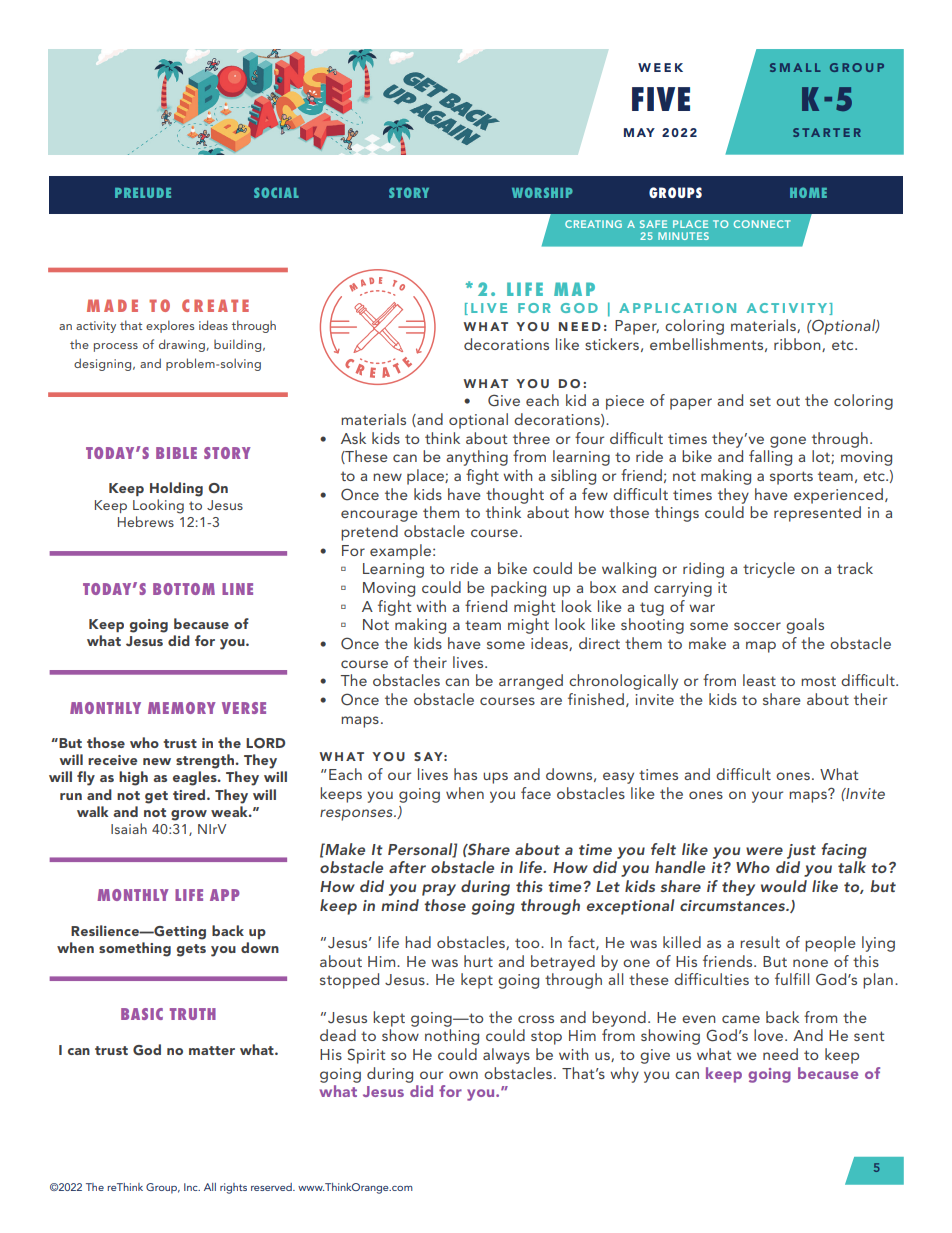 The image size is (952, 1233). I want to click on would, so click(784, 886).
